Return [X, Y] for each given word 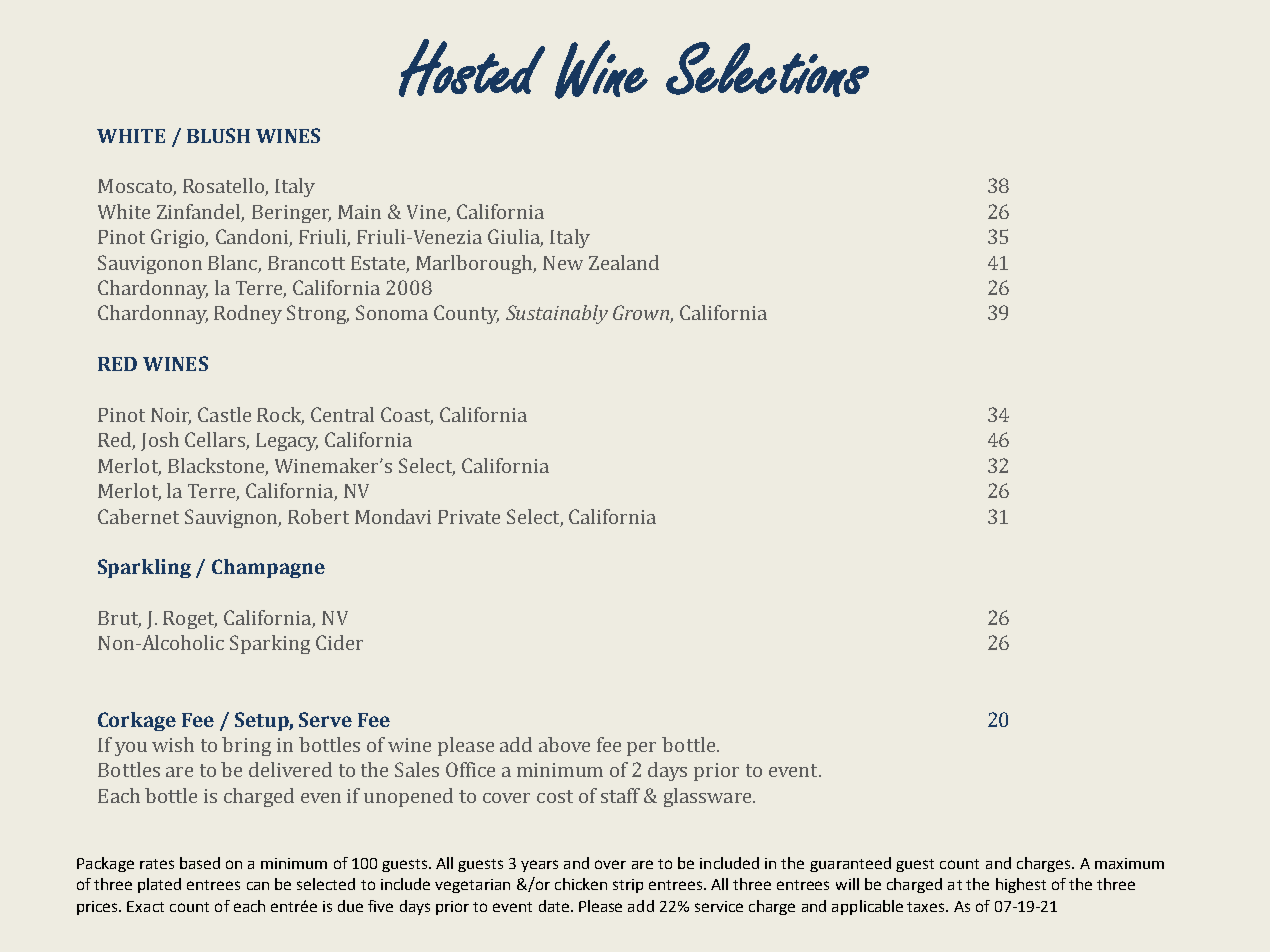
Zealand [624, 262]
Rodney [248, 314]
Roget [190, 620]
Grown [642, 314]
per [641, 749]
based [200, 863]
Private [469, 517]
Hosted [472, 68]
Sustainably [557, 314]
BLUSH [218, 135]
